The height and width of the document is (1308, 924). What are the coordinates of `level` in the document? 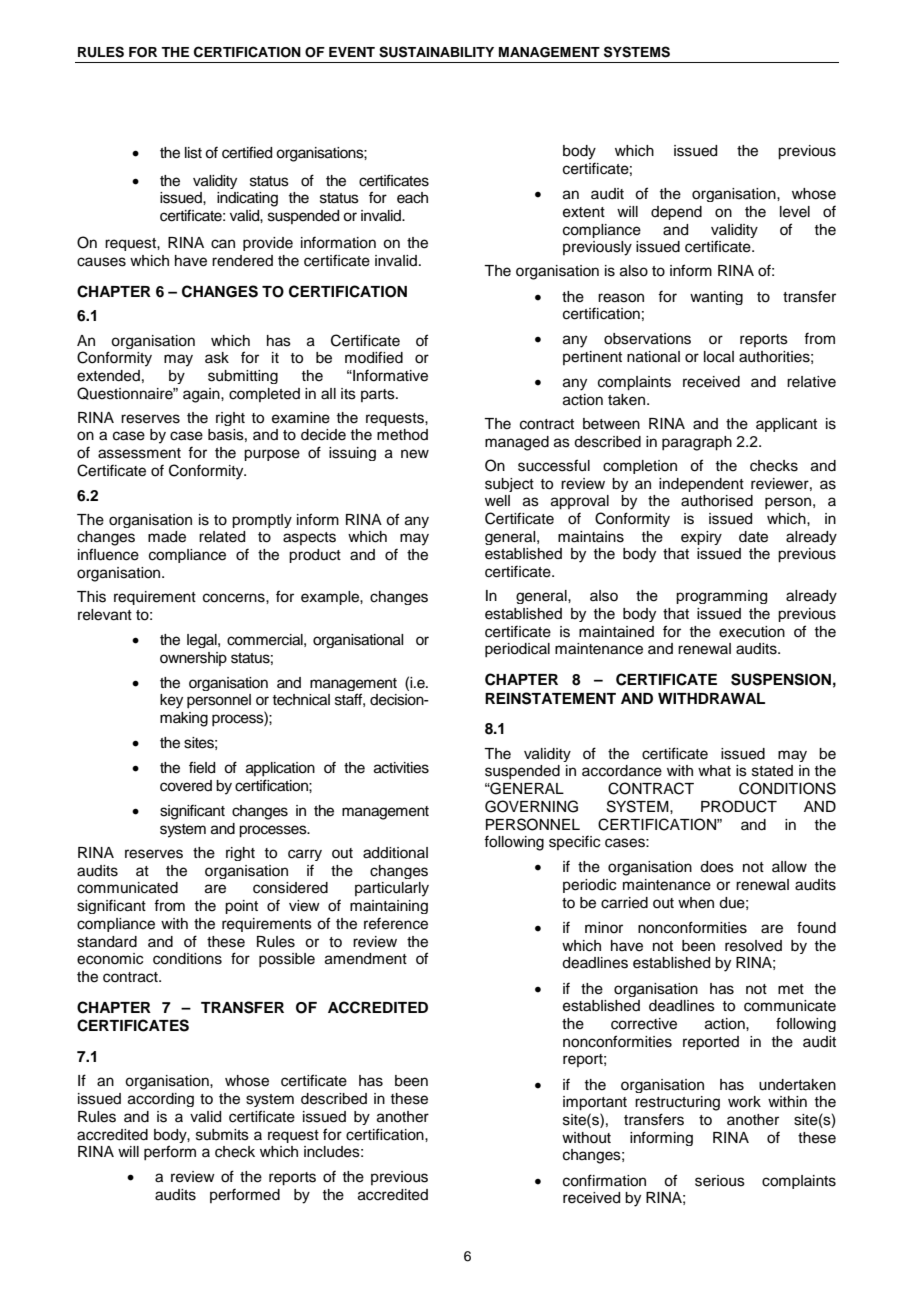 It's located at (795, 212).
